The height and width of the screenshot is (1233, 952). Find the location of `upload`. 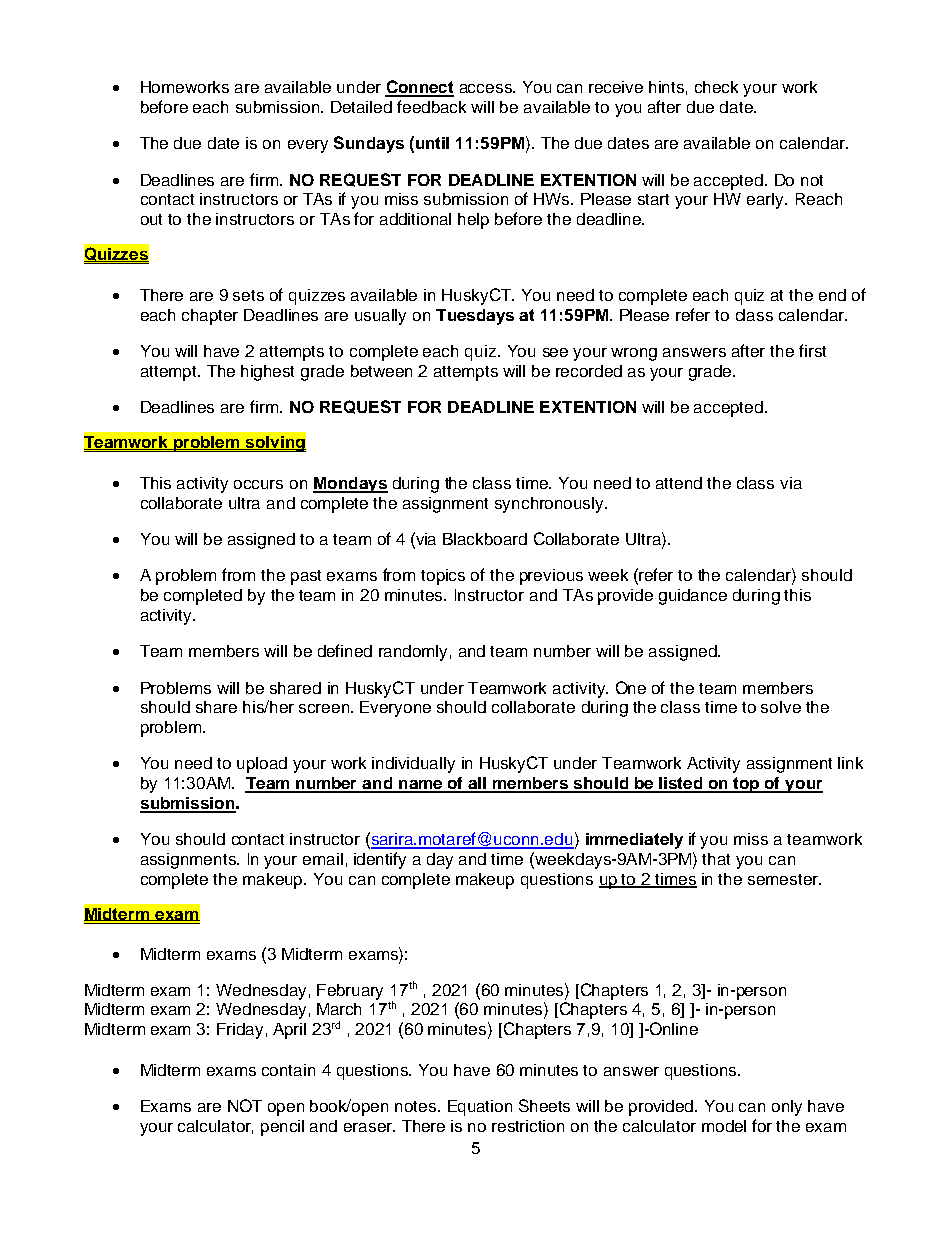

upload is located at coordinates (262, 765).
